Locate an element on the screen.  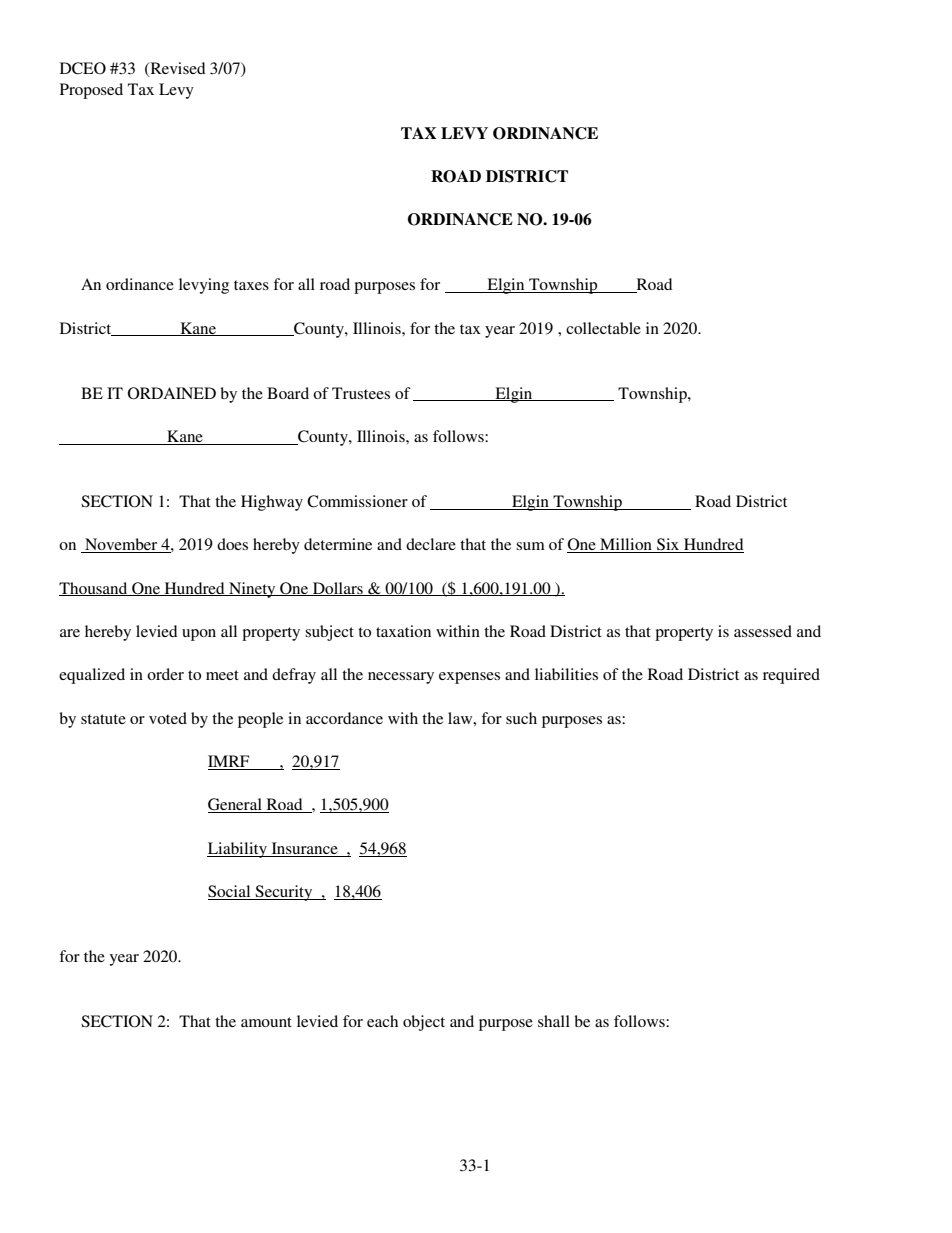
voted is located at coordinates (168, 718).
